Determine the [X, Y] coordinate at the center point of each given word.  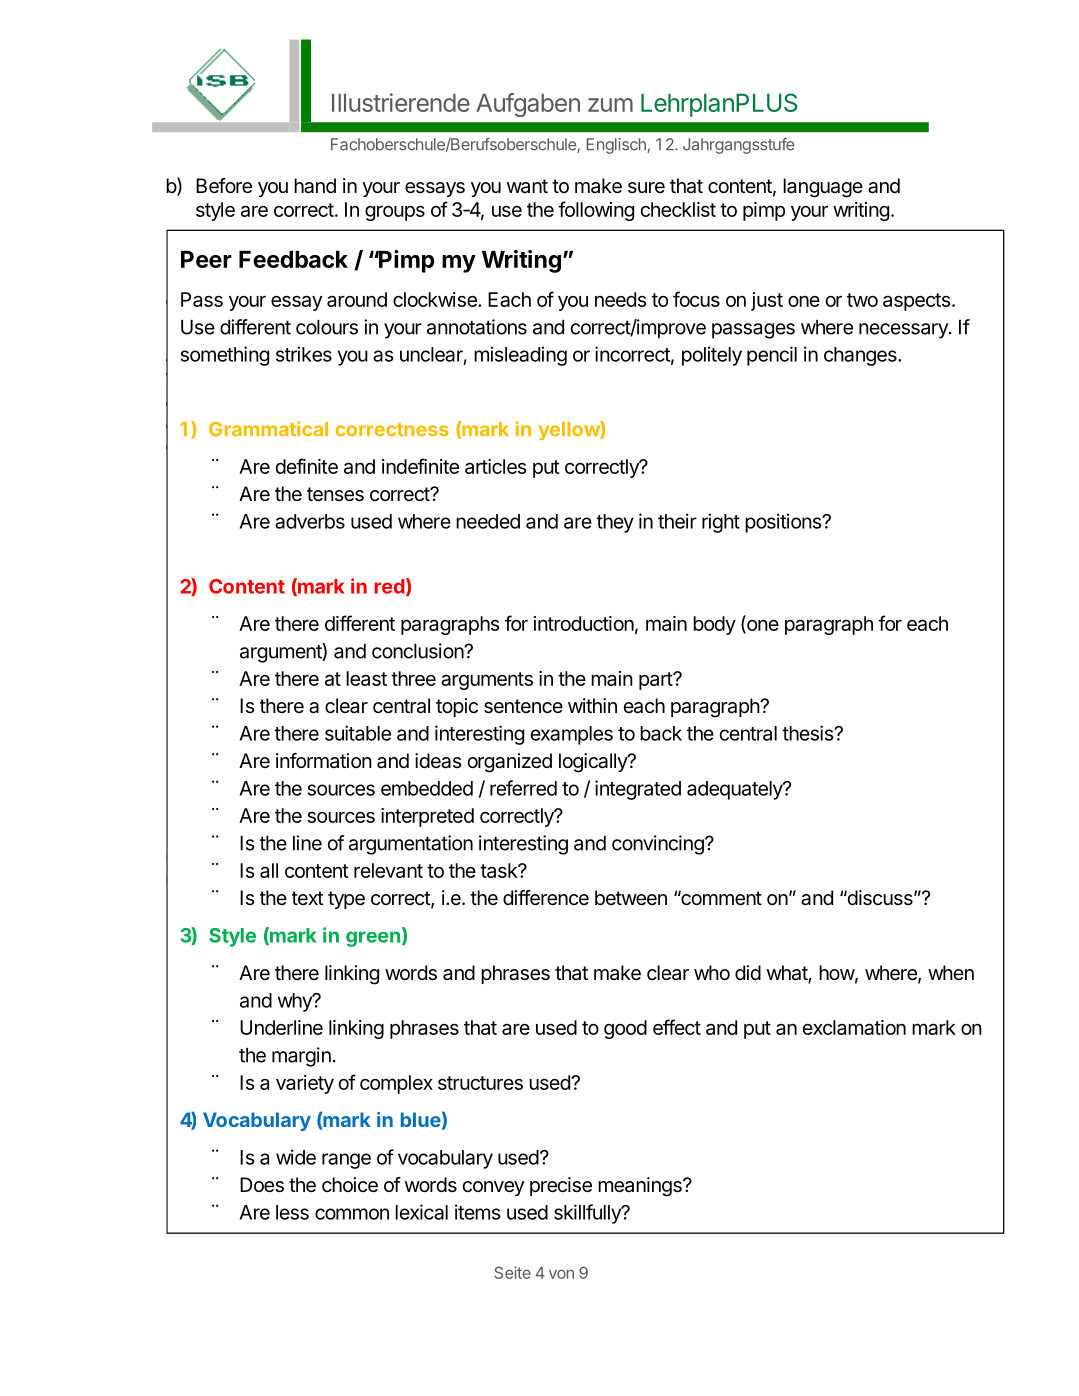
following [596, 211]
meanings [640, 1187]
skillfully [588, 1214]
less [292, 1212]
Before [224, 186]
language [823, 188]
